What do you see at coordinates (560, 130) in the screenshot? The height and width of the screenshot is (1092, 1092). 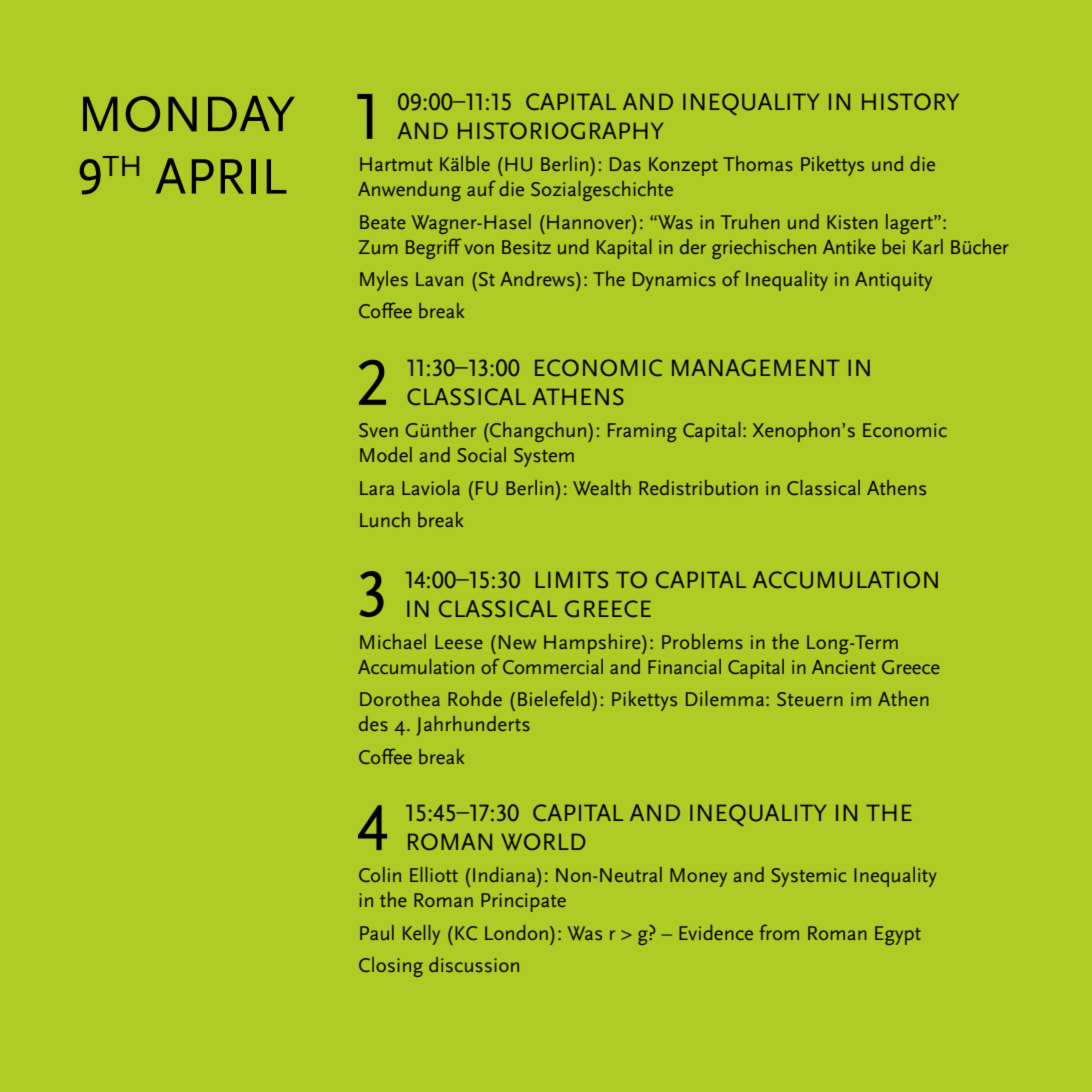 I see `HISTORIOGRAPHY` at bounding box center [560, 130].
